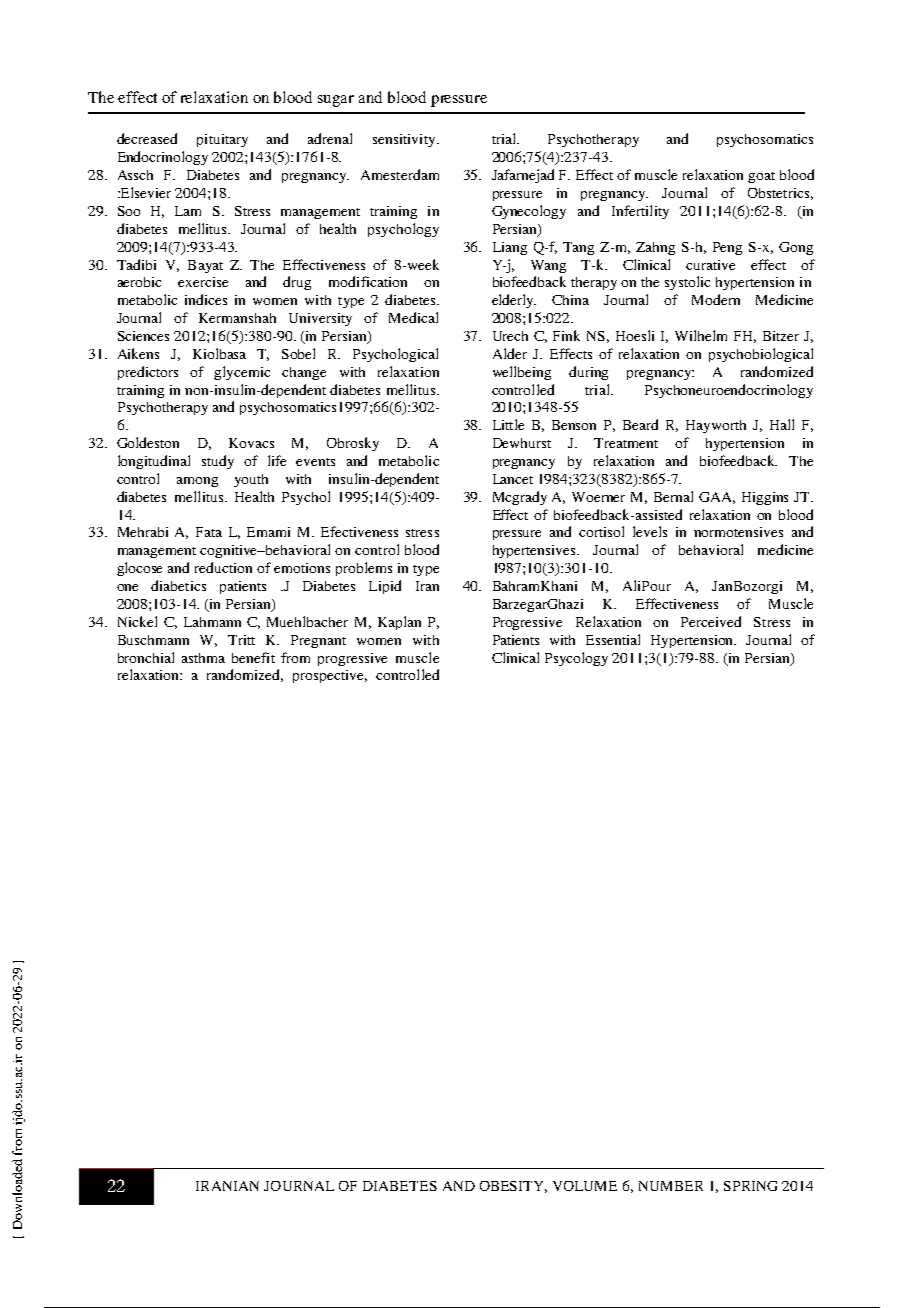  I want to click on Hayworth, so click(716, 426).
